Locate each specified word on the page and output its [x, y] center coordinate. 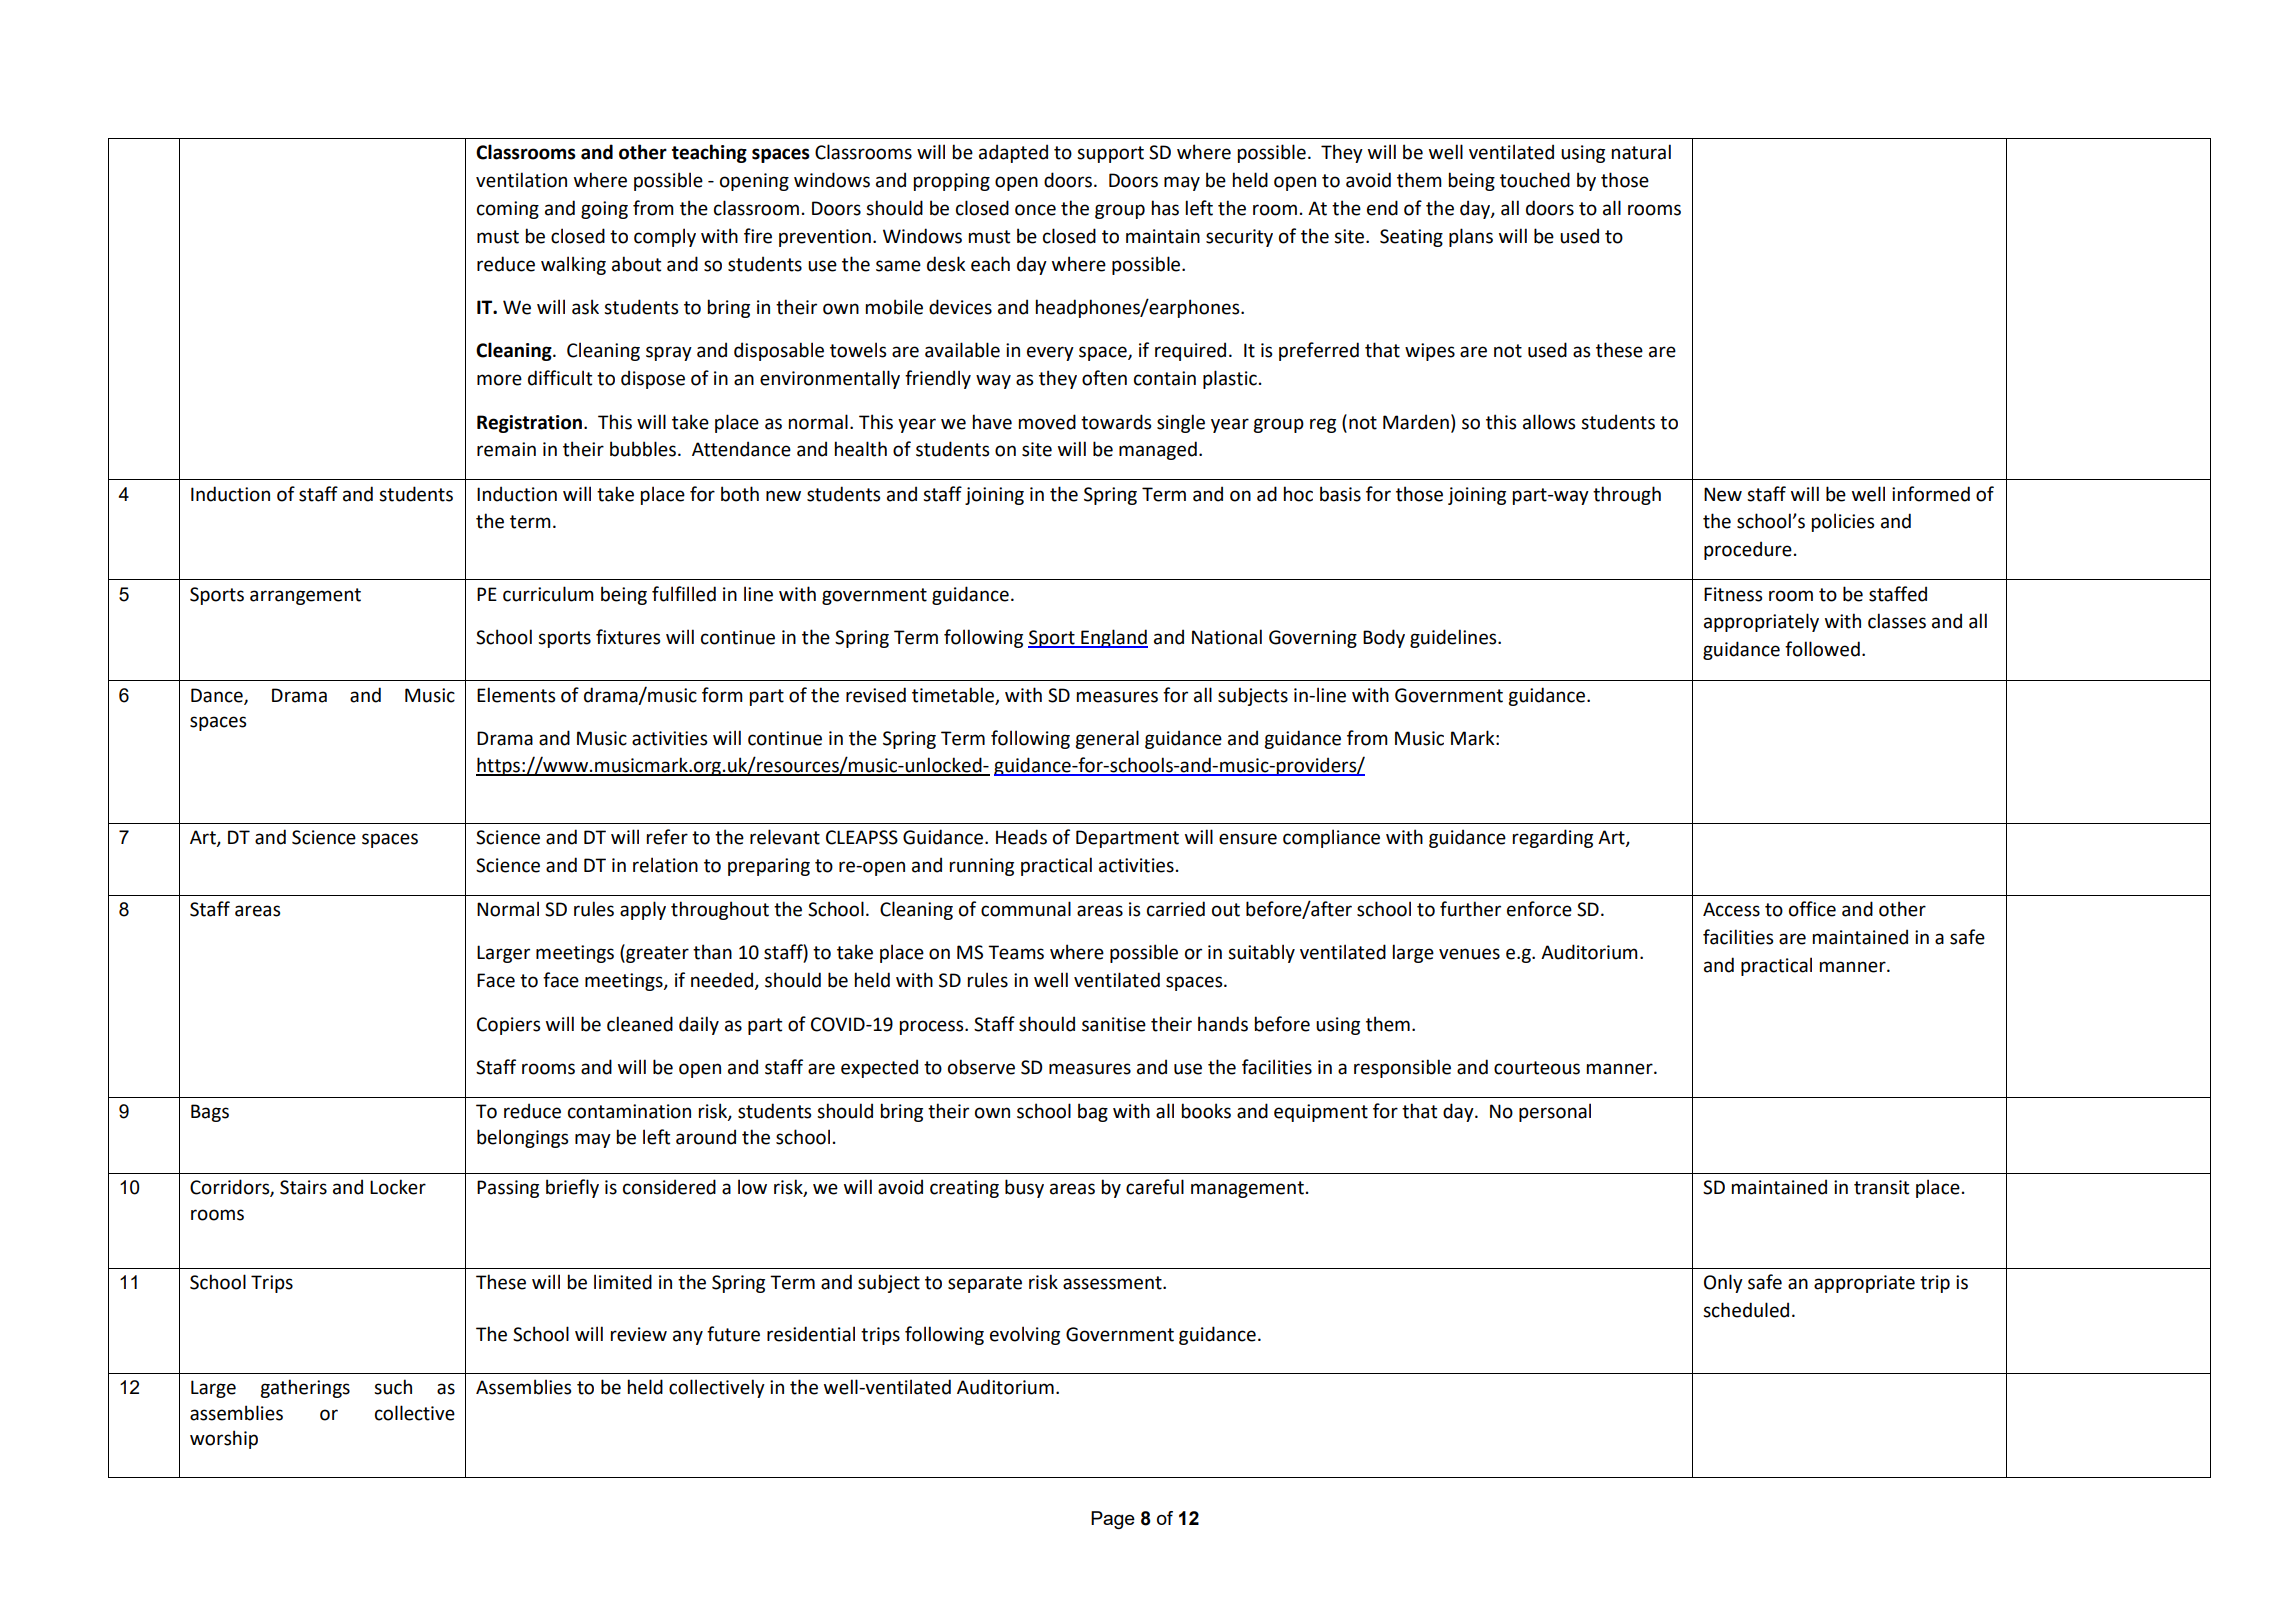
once [1035, 210]
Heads [1021, 837]
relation [665, 865]
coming [508, 210]
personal [1555, 1112]
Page [1113, 1520]
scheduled [1746, 1310]
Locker [398, 1187]
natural [1641, 152]
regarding [1553, 838]
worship [224, 1439]
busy [1024, 1188]
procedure [1748, 550]
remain [506, 449]
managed [1158, 450]
